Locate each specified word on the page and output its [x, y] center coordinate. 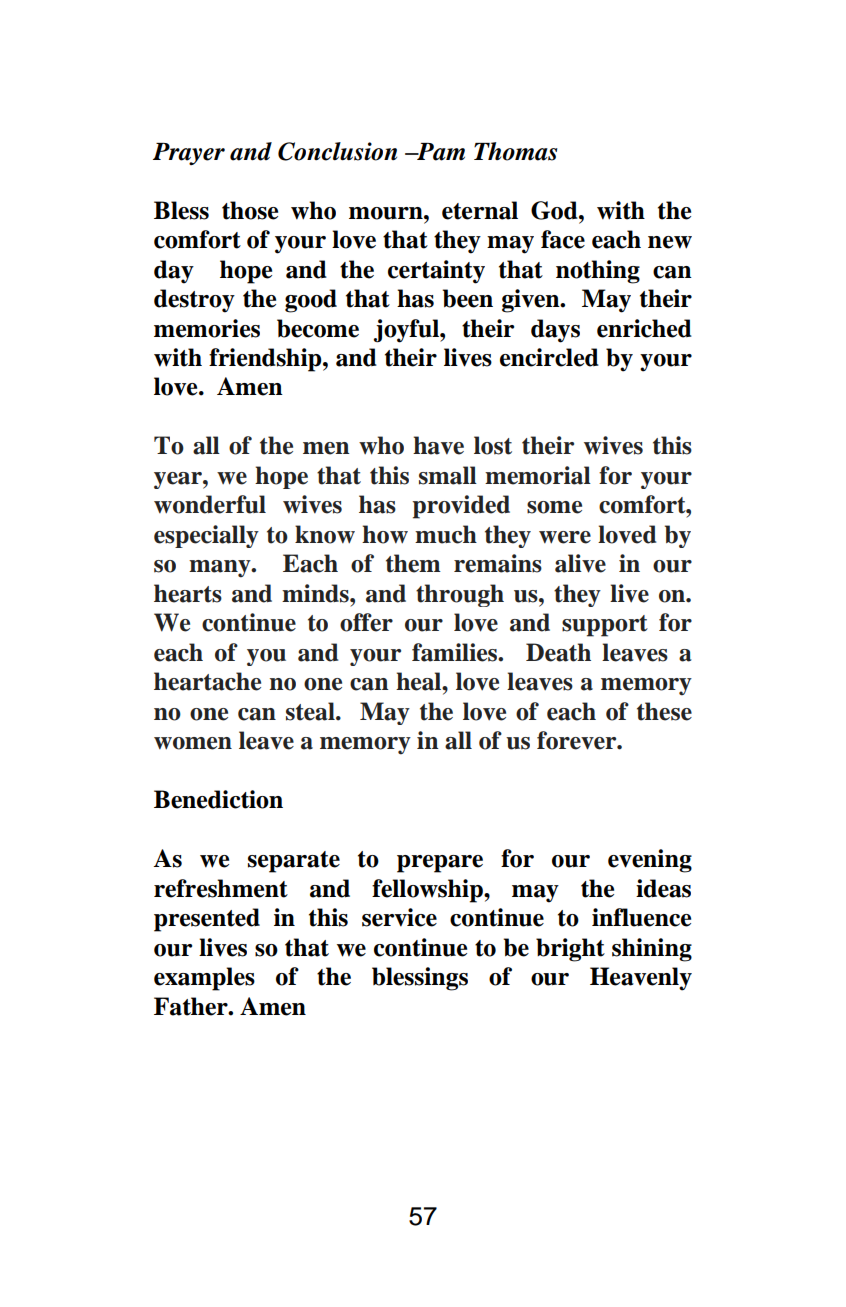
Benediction [218, 799]
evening [650, 861]
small [448, 475]
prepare [440, 864]
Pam [440, 152]
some [554, 507]
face [563, 239]
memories [207, 328]
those [250, 210]
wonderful [210, 504]
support [605, 626]
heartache [207, 681]
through [460, 595]
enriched [644, 328]
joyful [407, 331]
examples [204, 979]
